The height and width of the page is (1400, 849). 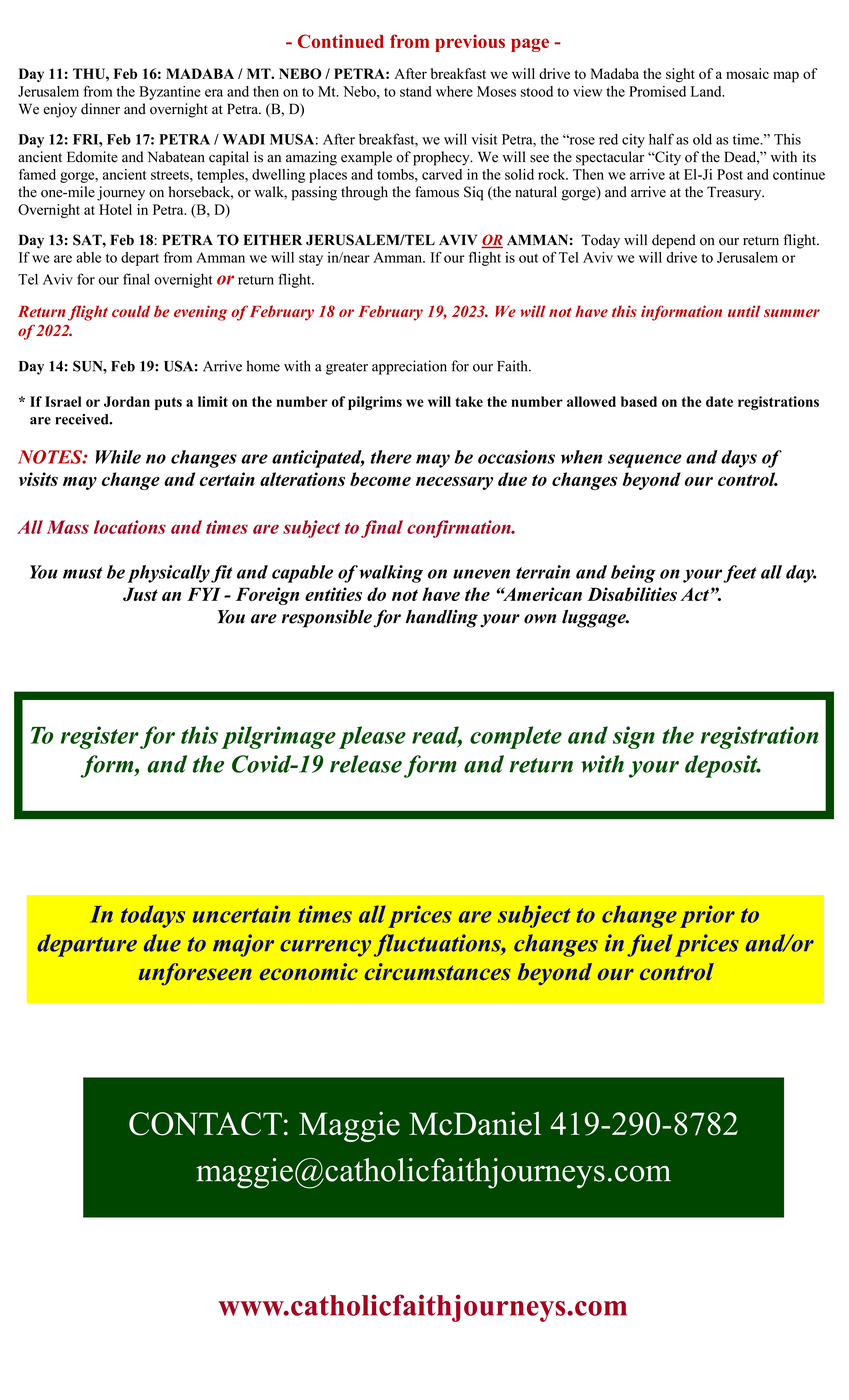 I want to click on sight, so click(x=680, y=75).
